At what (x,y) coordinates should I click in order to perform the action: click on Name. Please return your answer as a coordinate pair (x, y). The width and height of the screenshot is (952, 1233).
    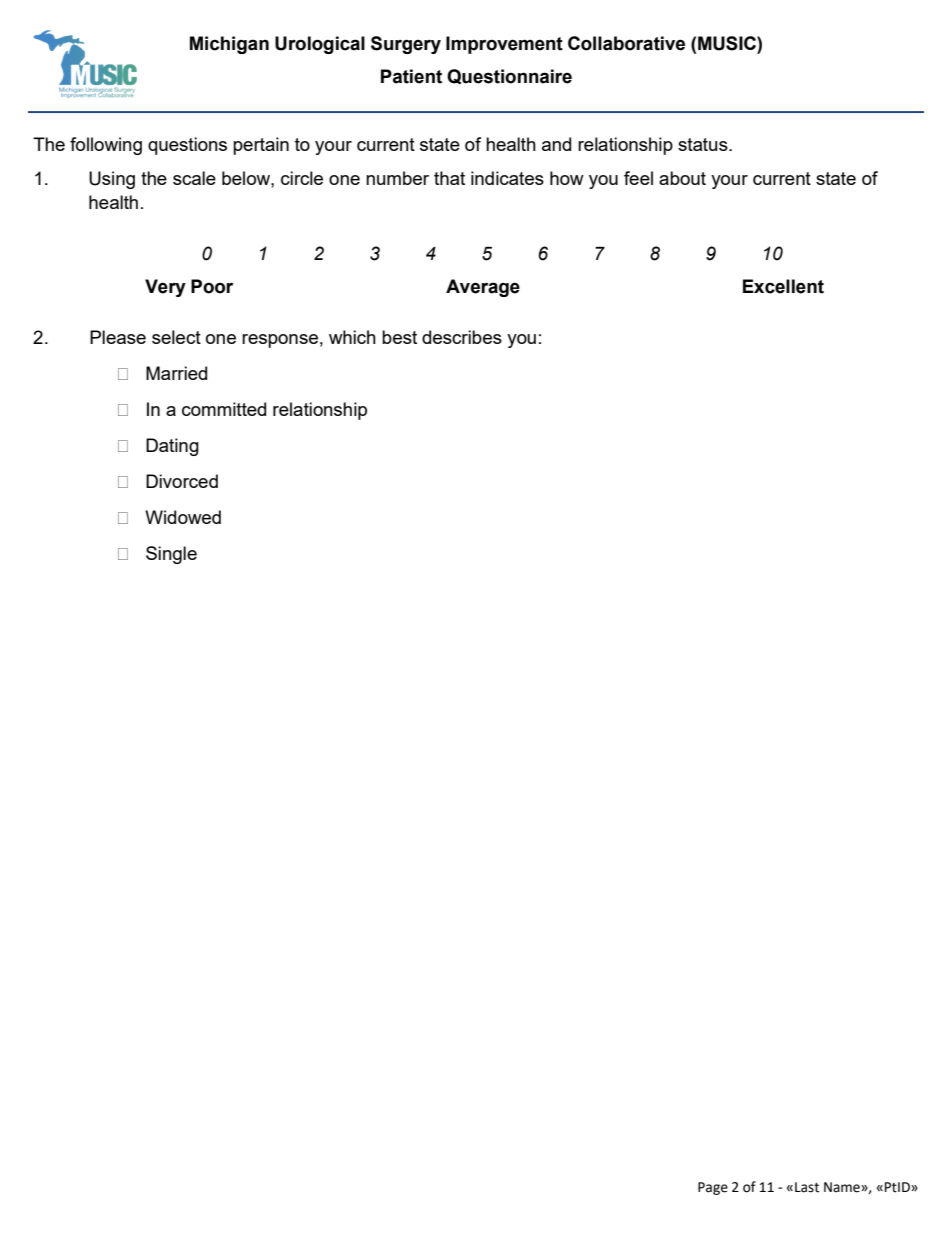
    Looking at the image, I should click on (843, 1187).
